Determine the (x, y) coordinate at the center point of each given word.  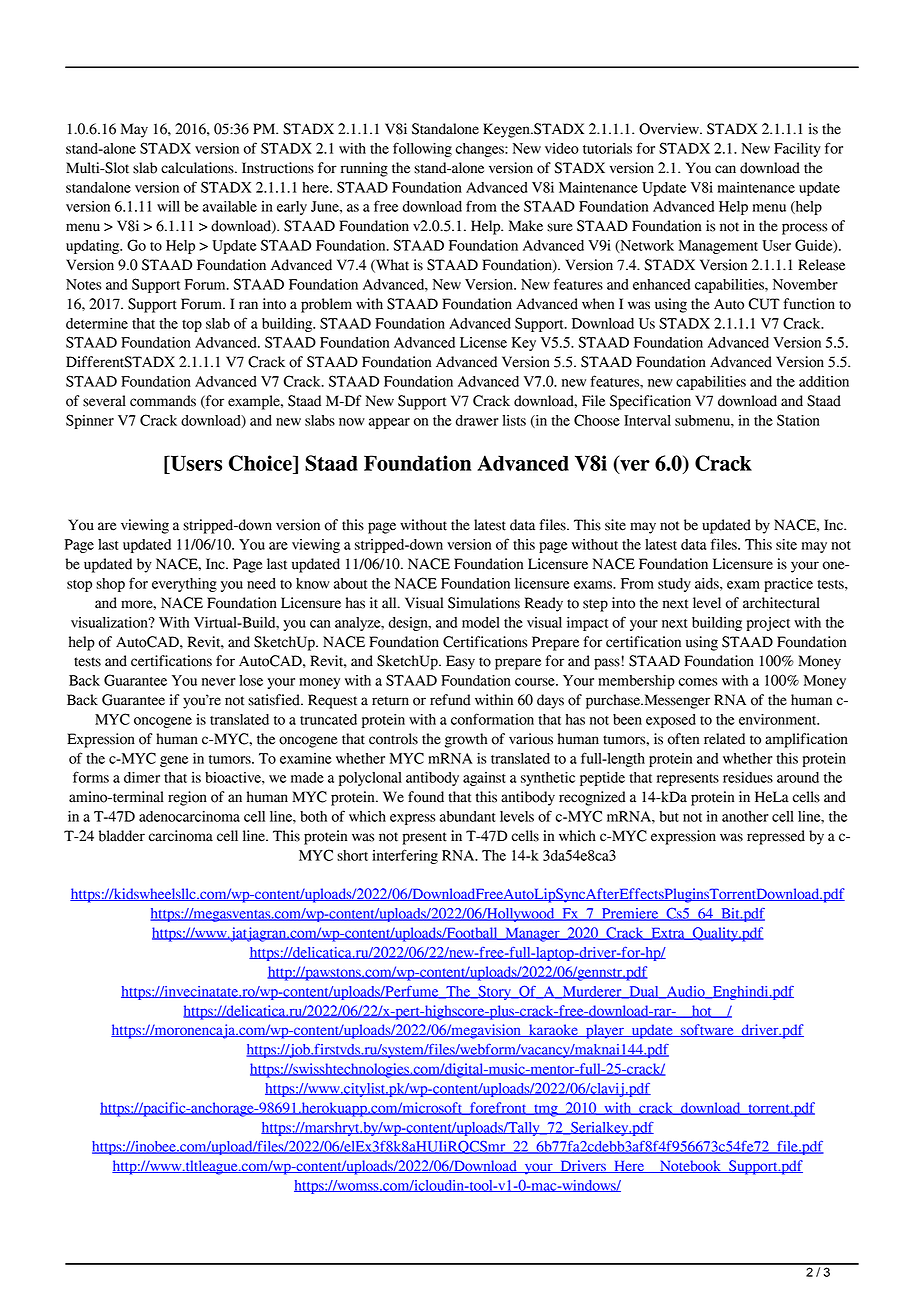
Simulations (484, 603)
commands (163, 401)
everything (184, 585)
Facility (797, 150)
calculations (198, 168)
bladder (122, 836)
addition (824, 381)
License (483, 342)
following (422, 149)
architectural (781, 603)
